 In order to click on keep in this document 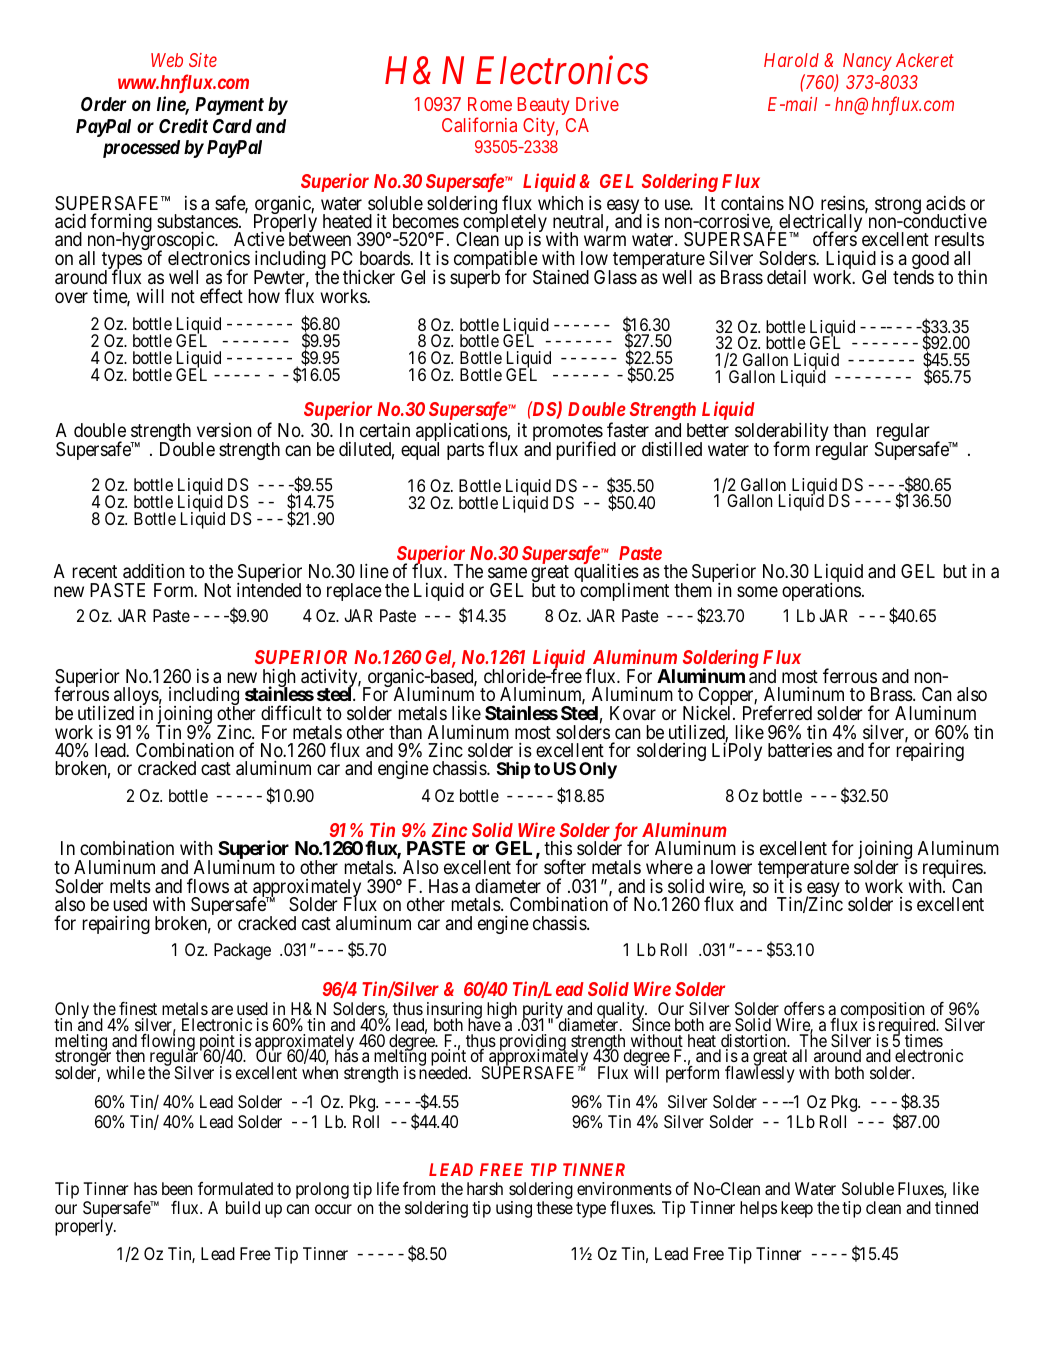, I will do `click(797, 1209)`.
